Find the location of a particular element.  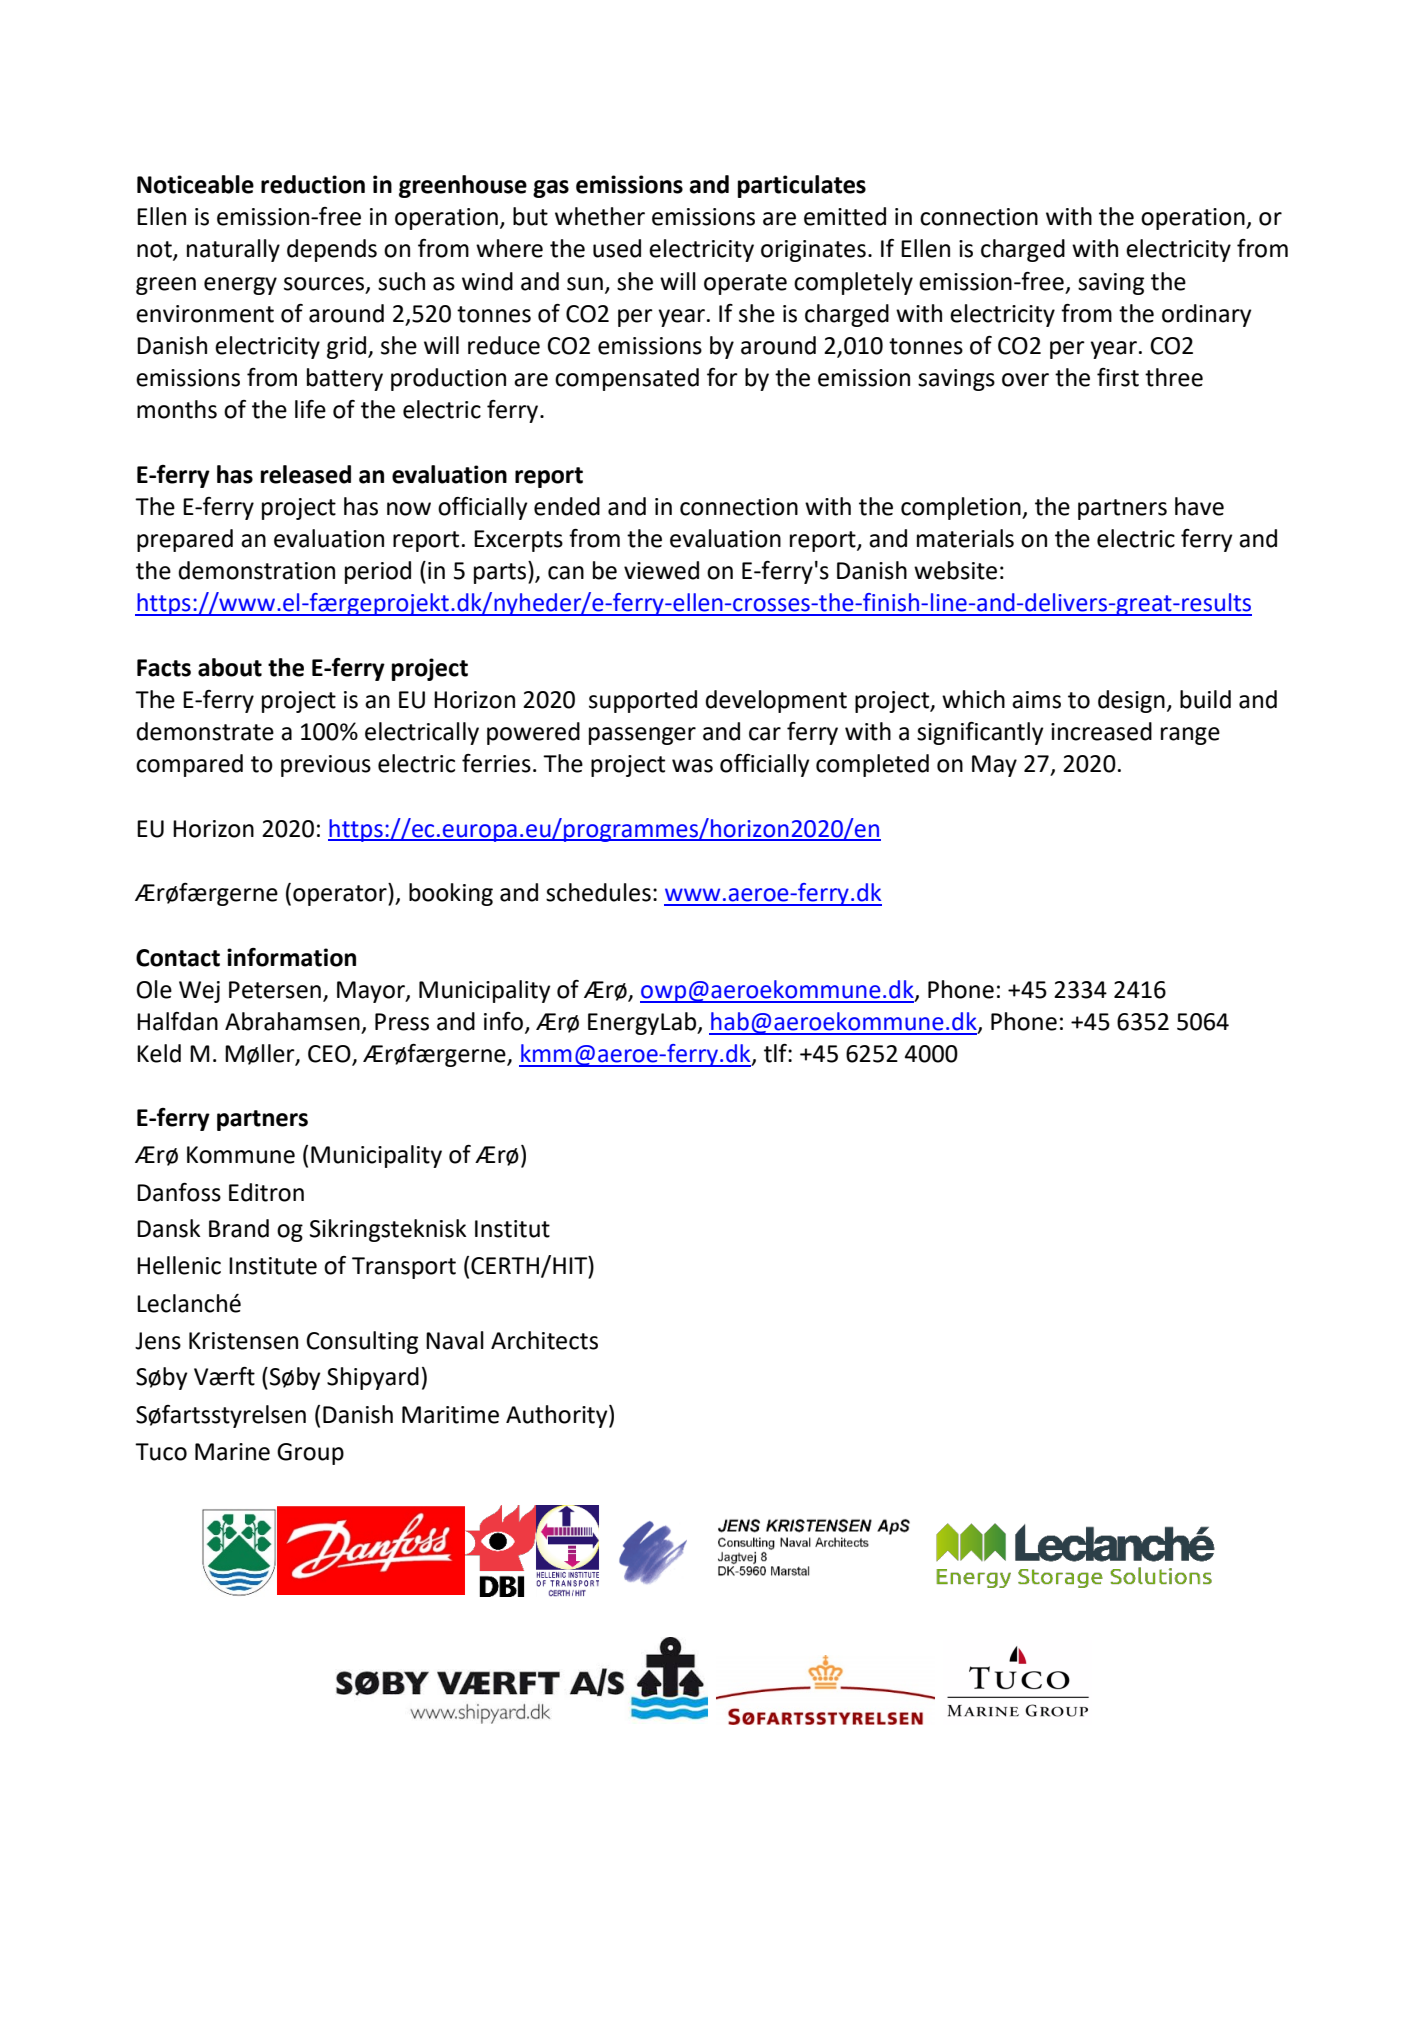

Press is located at coordinates (402, 1022).
